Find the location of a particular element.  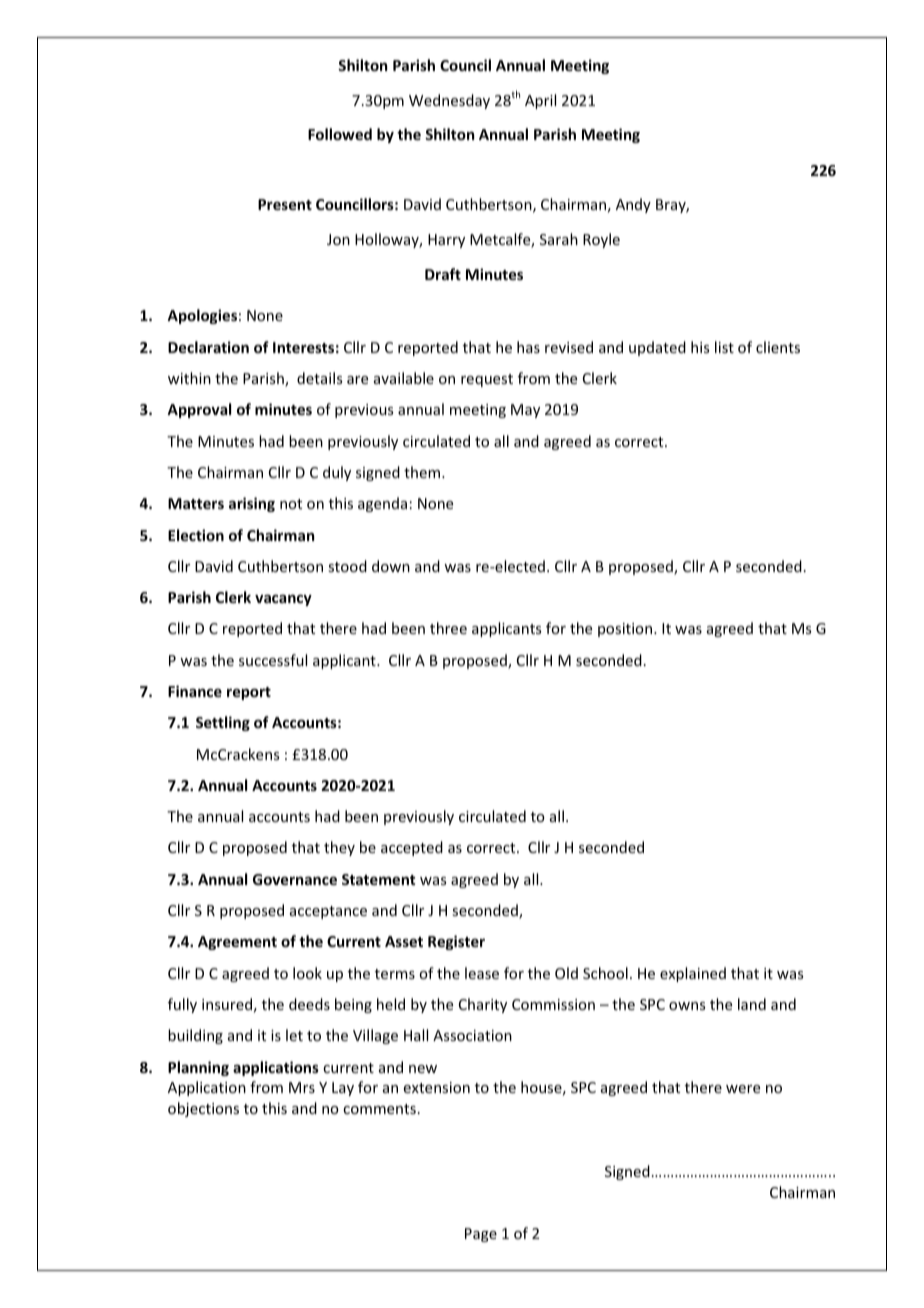

objections is located at coordinates (203, 1109).
